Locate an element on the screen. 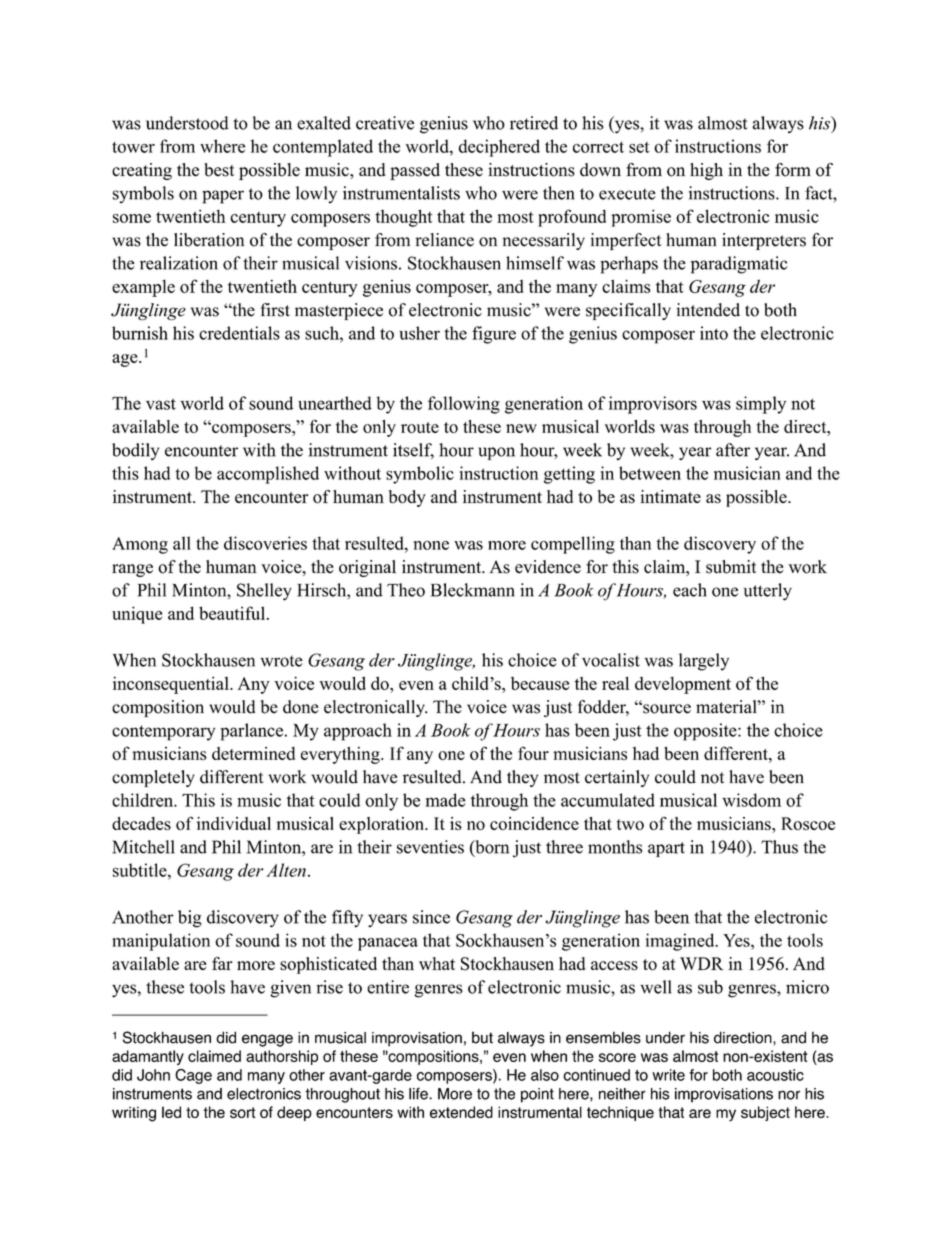 The image size is (952, 1233). individual is located at coordinates (234, 823).
